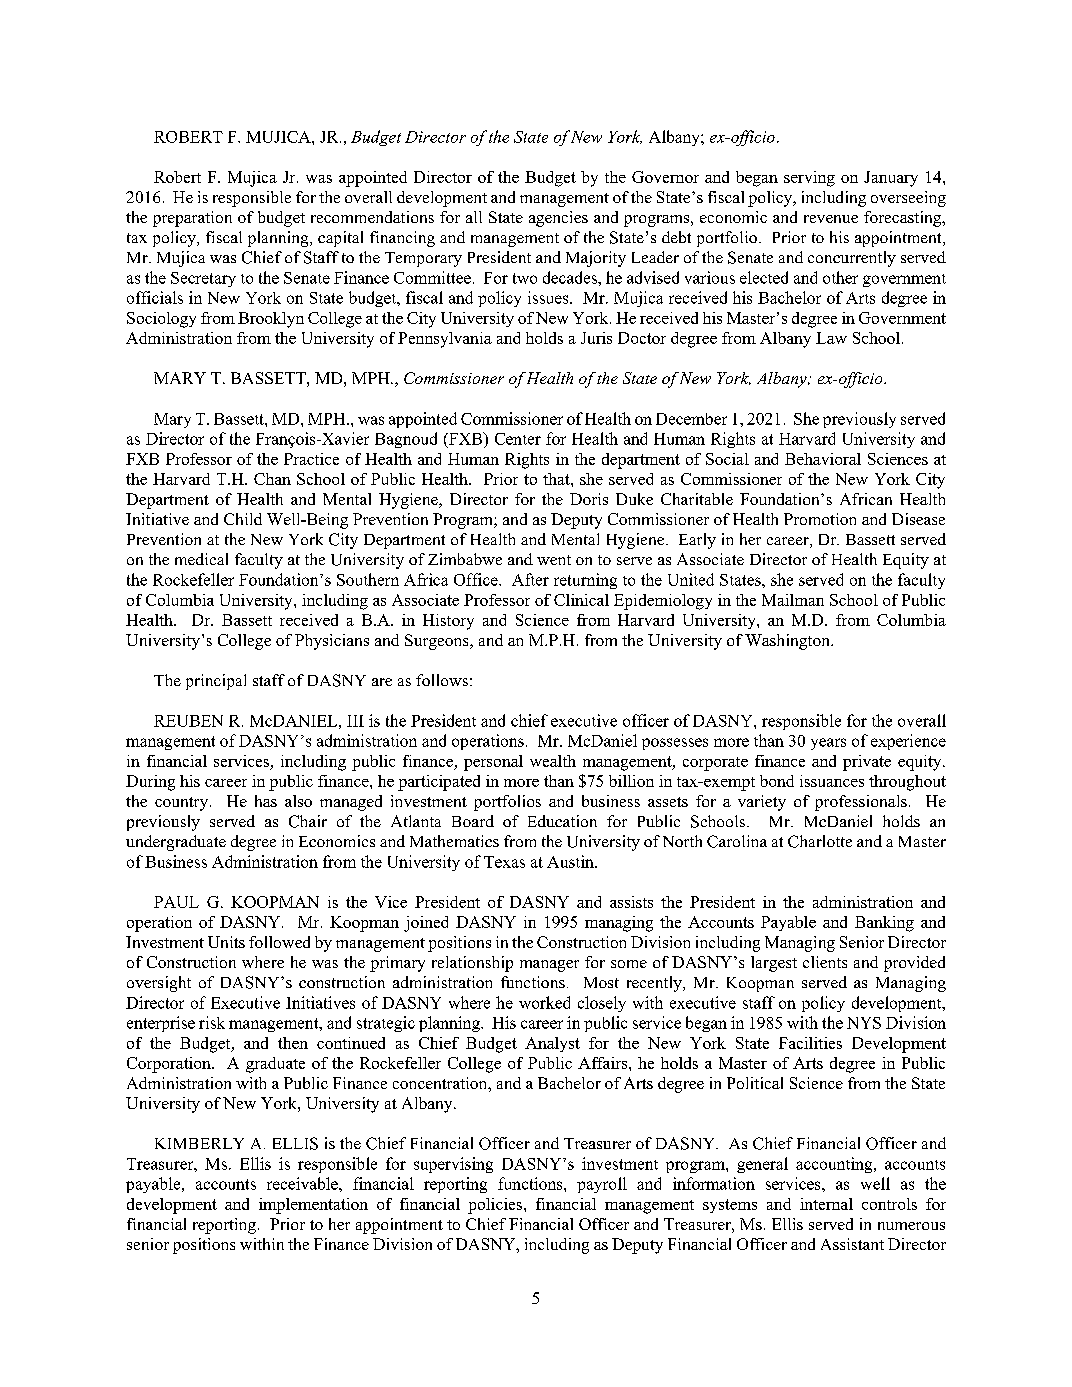 The image size is (1072, 1387). What do you see at coordinates (192, 219) in the image?
I see `preparation` at bounding box center [192, 219].
